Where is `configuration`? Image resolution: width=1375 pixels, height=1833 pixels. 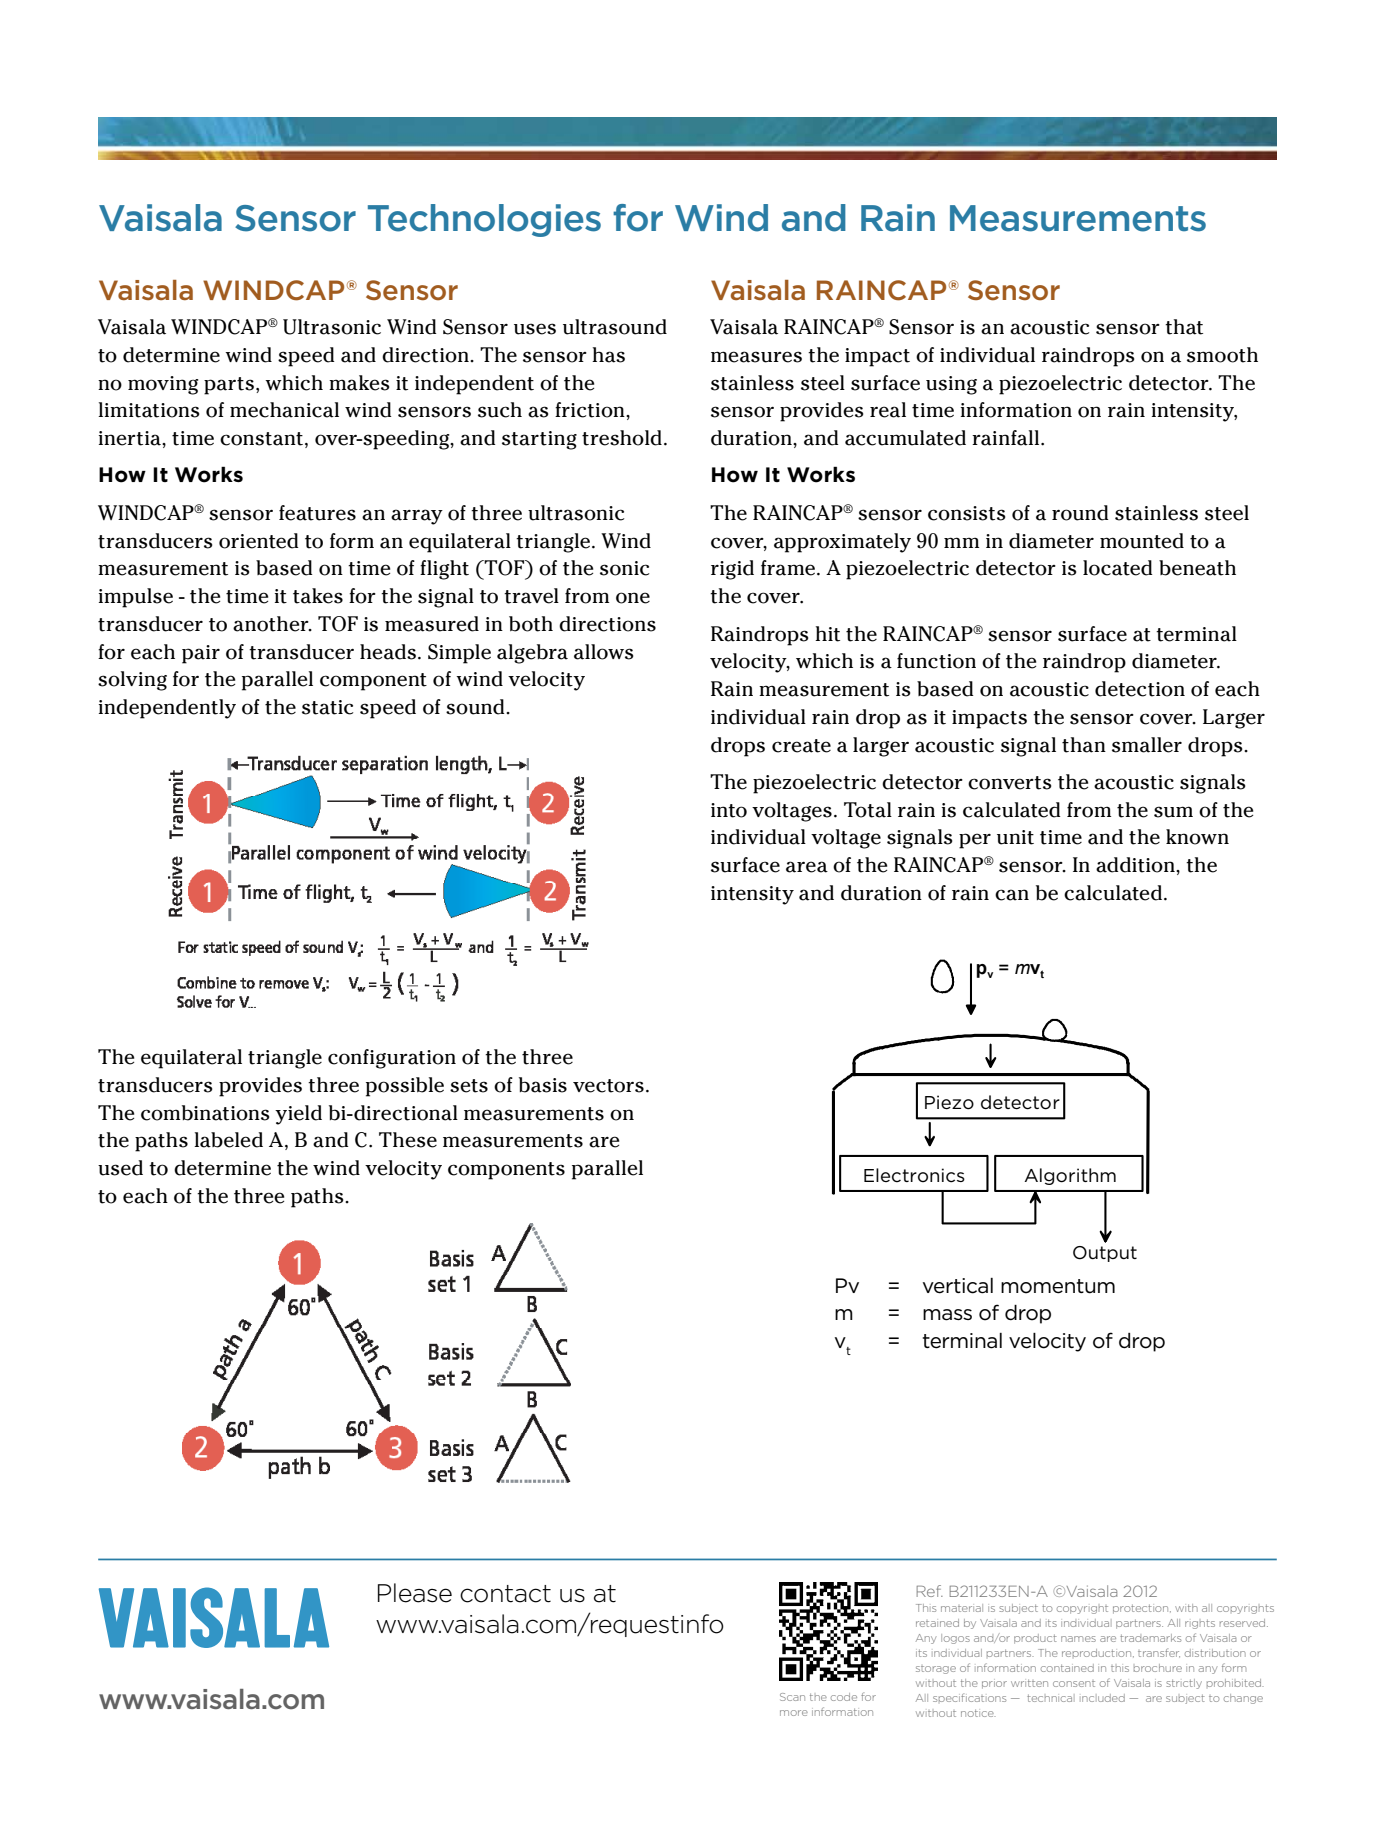 configuration is located at coordinates (392, 1059).
